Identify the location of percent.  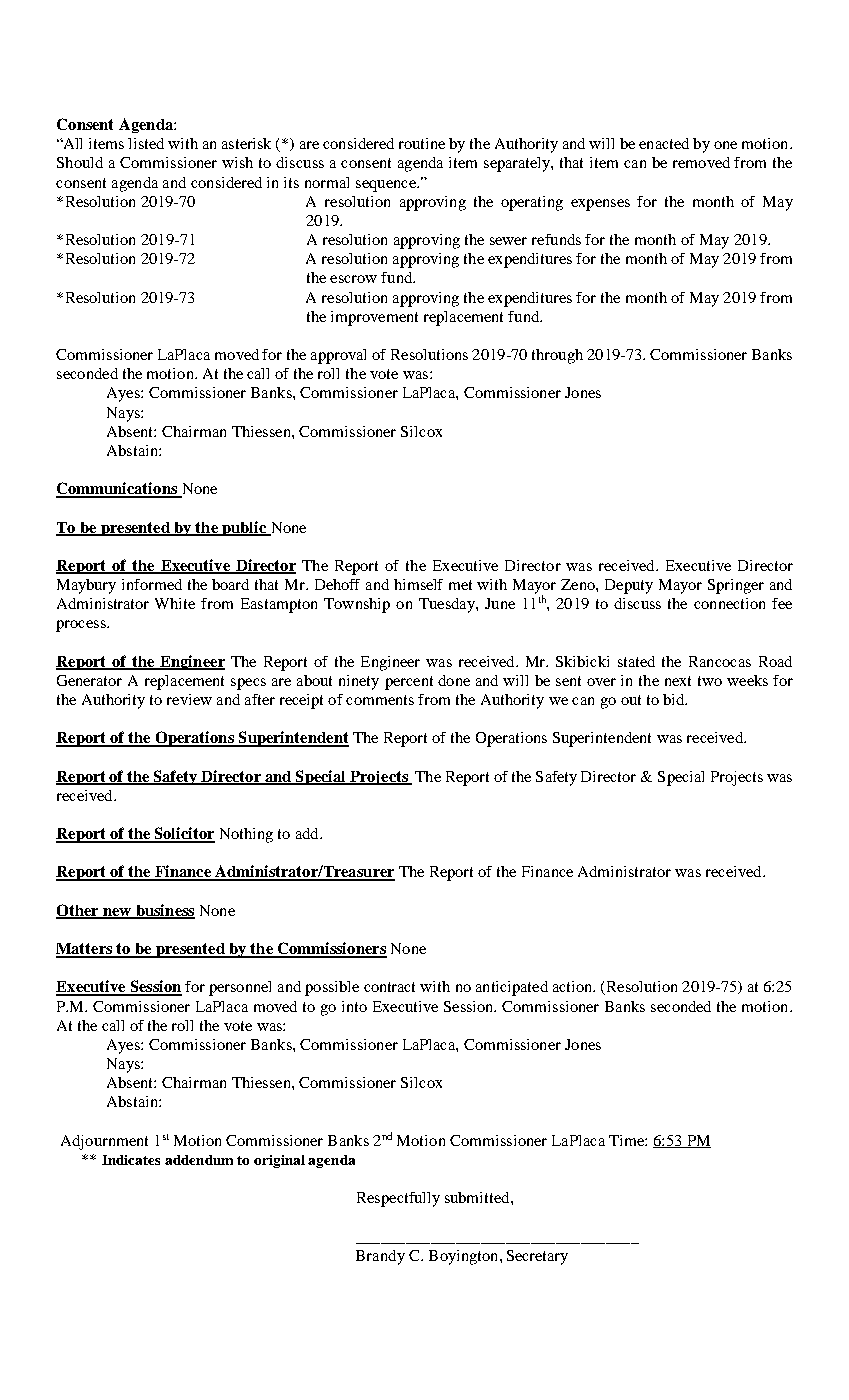
(409, 683).
